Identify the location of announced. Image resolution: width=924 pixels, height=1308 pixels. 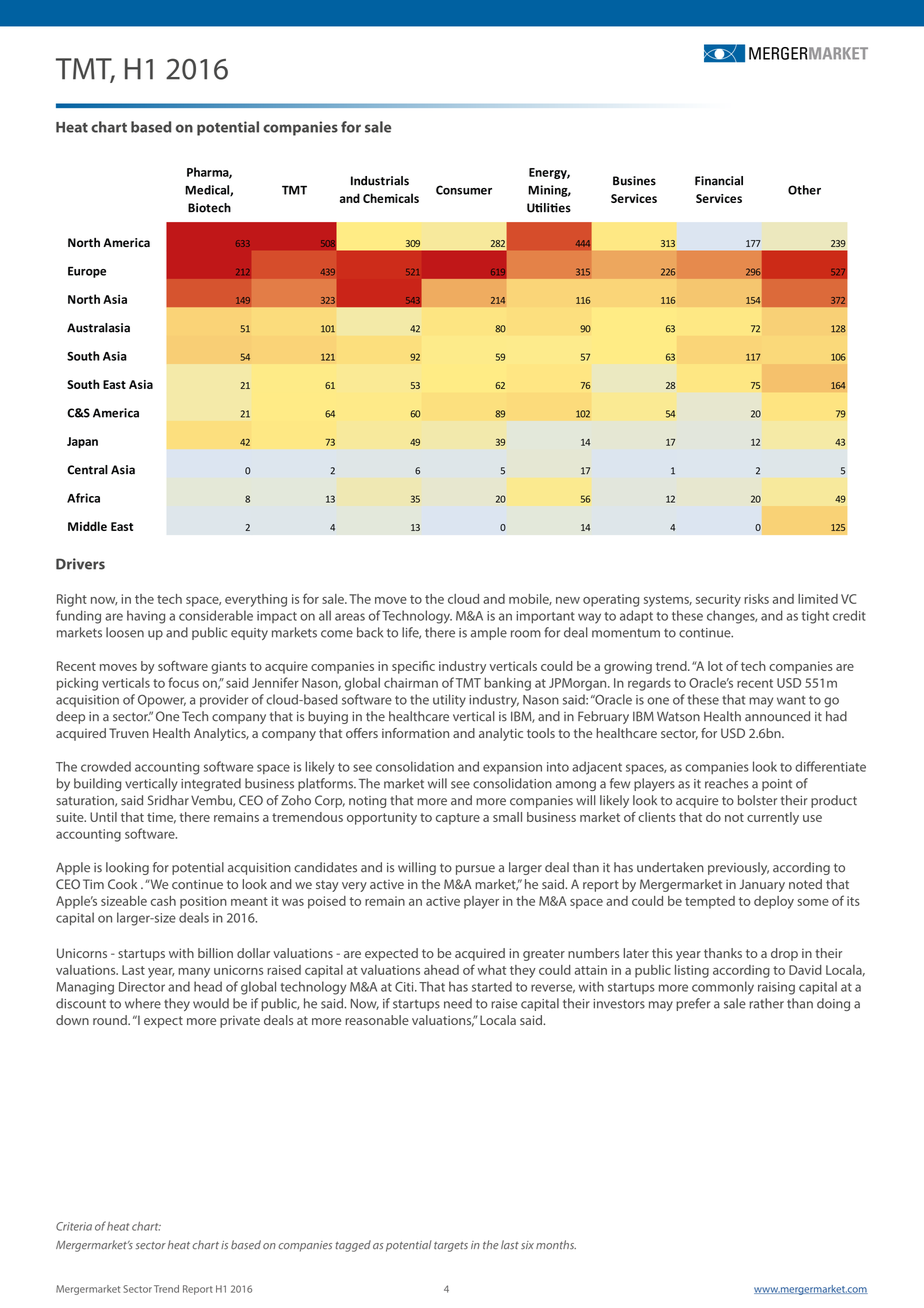
(777, 716).
